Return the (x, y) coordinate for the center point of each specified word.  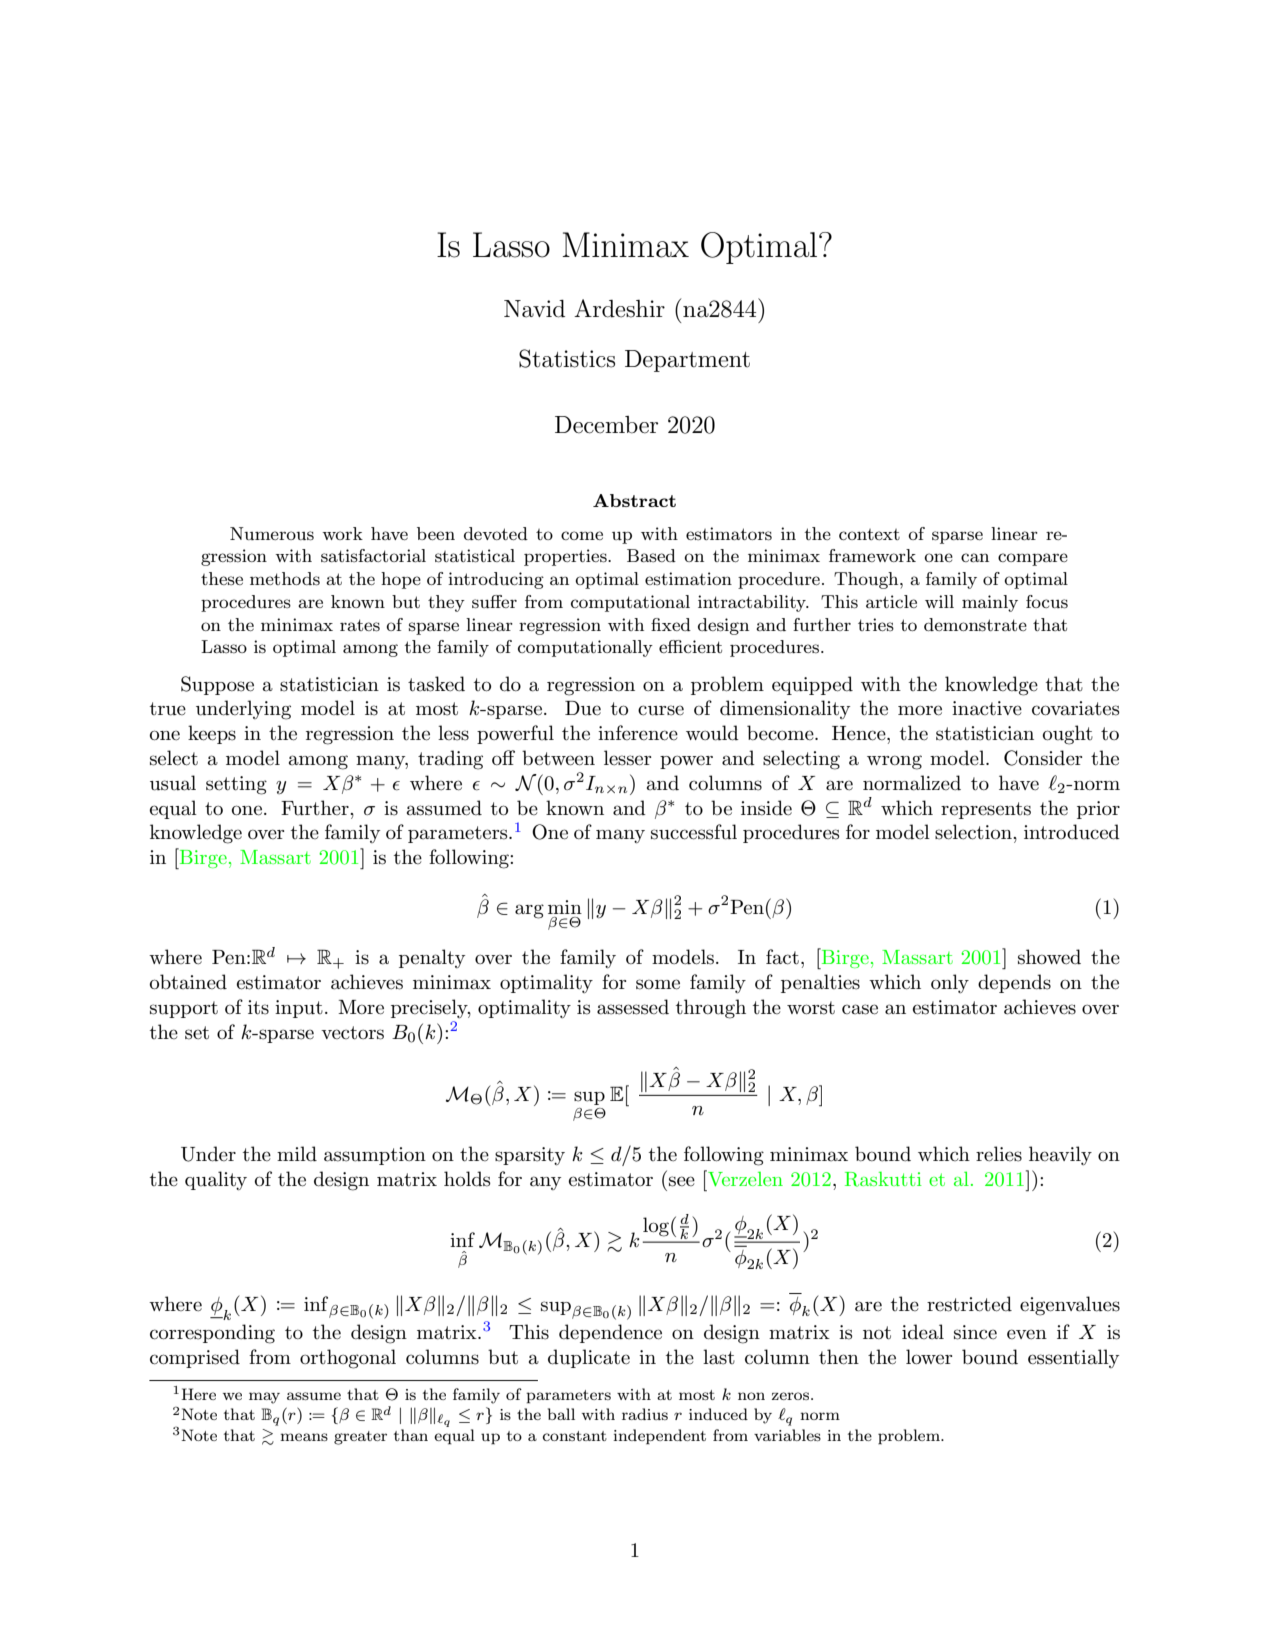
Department (687, 361)
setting (236, 785)
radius (645, 1414)
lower (929, 1357)
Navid (534, 309)
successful (694, 832)
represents (986, 810)
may (264, 1398)
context (869, 534)
